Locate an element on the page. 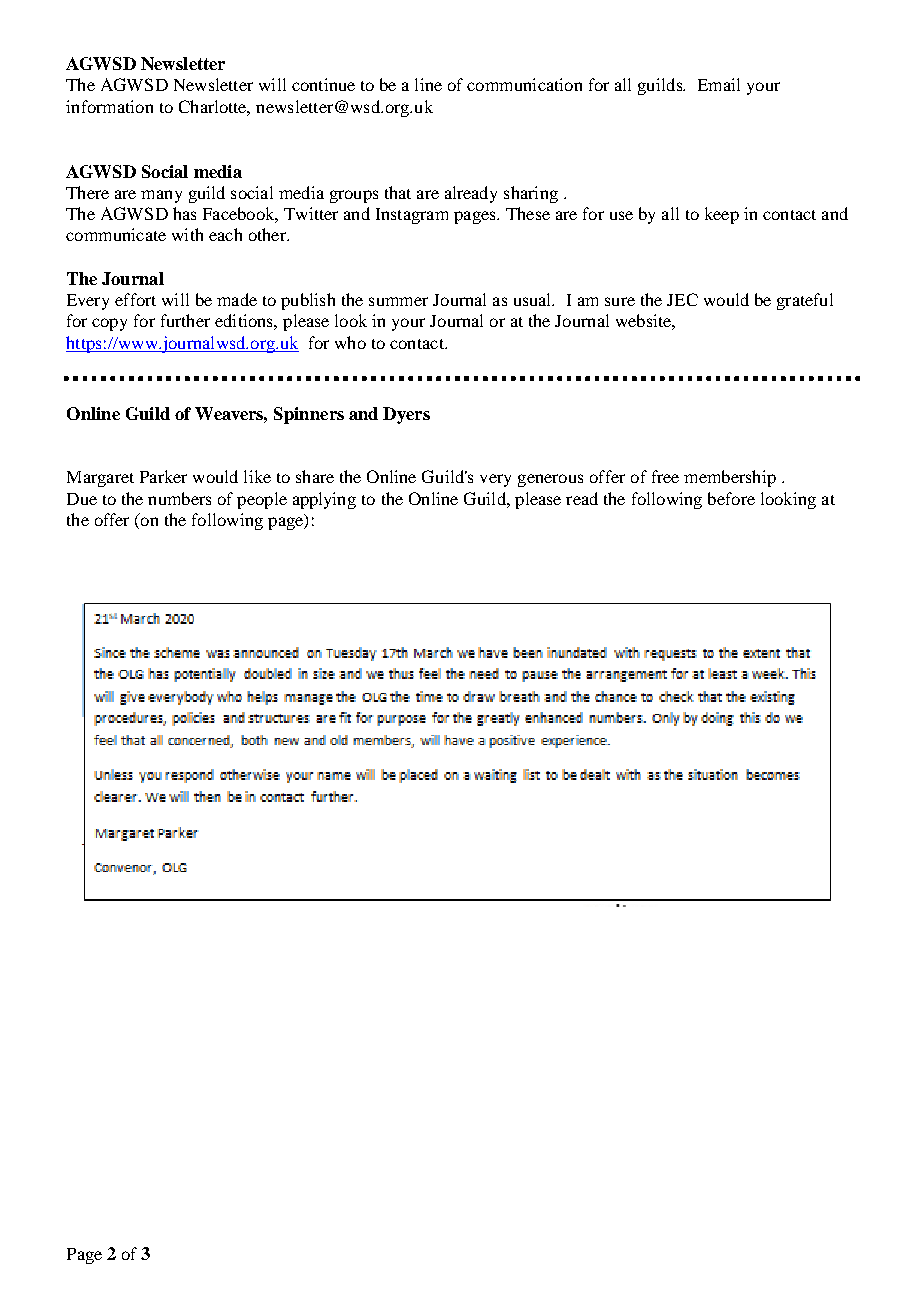 Image resolution: width=924 pixels, height=1308 pixels. generous is located at coordinates (550, 480).
